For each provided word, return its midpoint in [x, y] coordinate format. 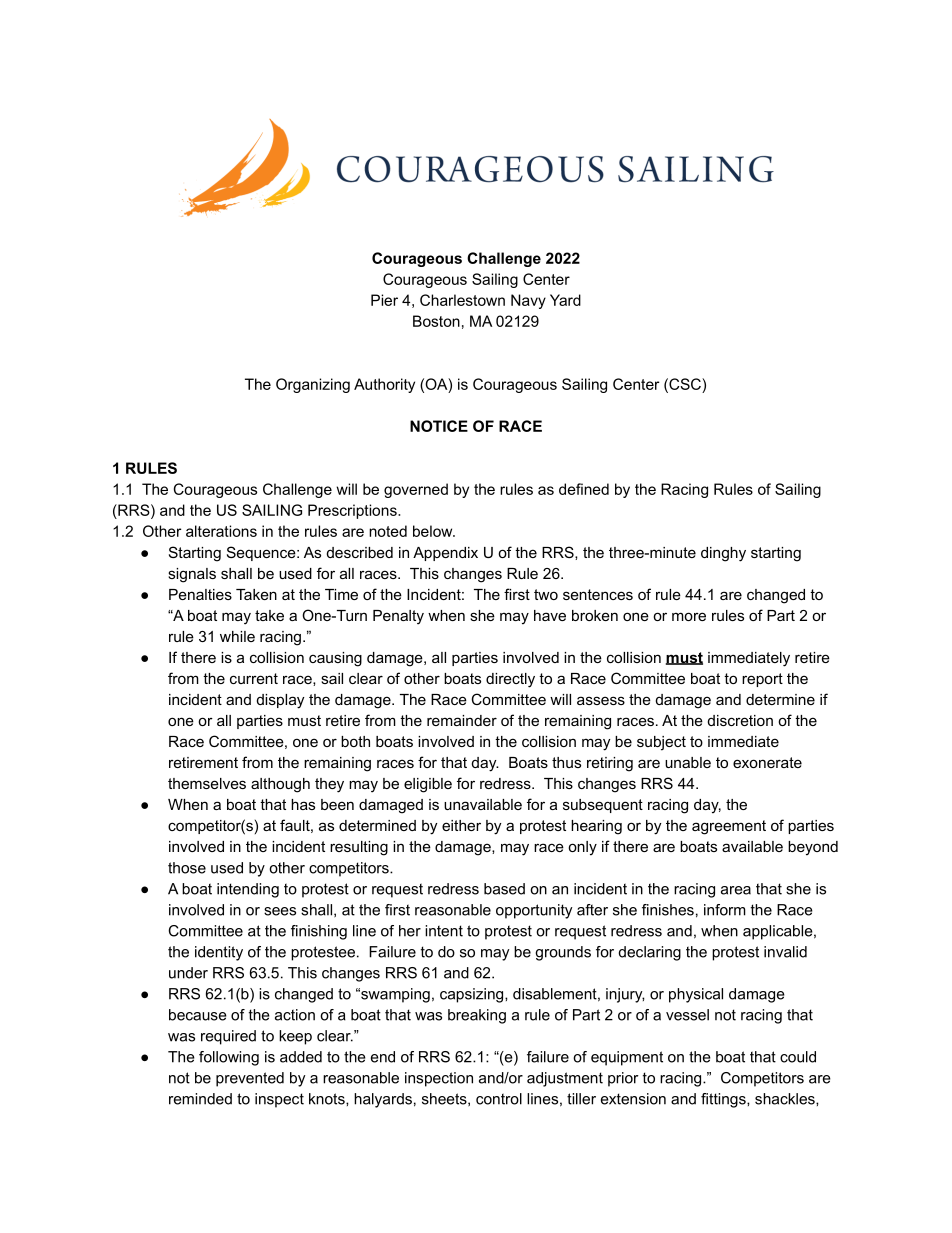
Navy [528, 301]
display [280, 701]
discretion [740, 720]
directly [510, 680]
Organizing [313, 385]
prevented [250, 1079]
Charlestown [462, 300]
